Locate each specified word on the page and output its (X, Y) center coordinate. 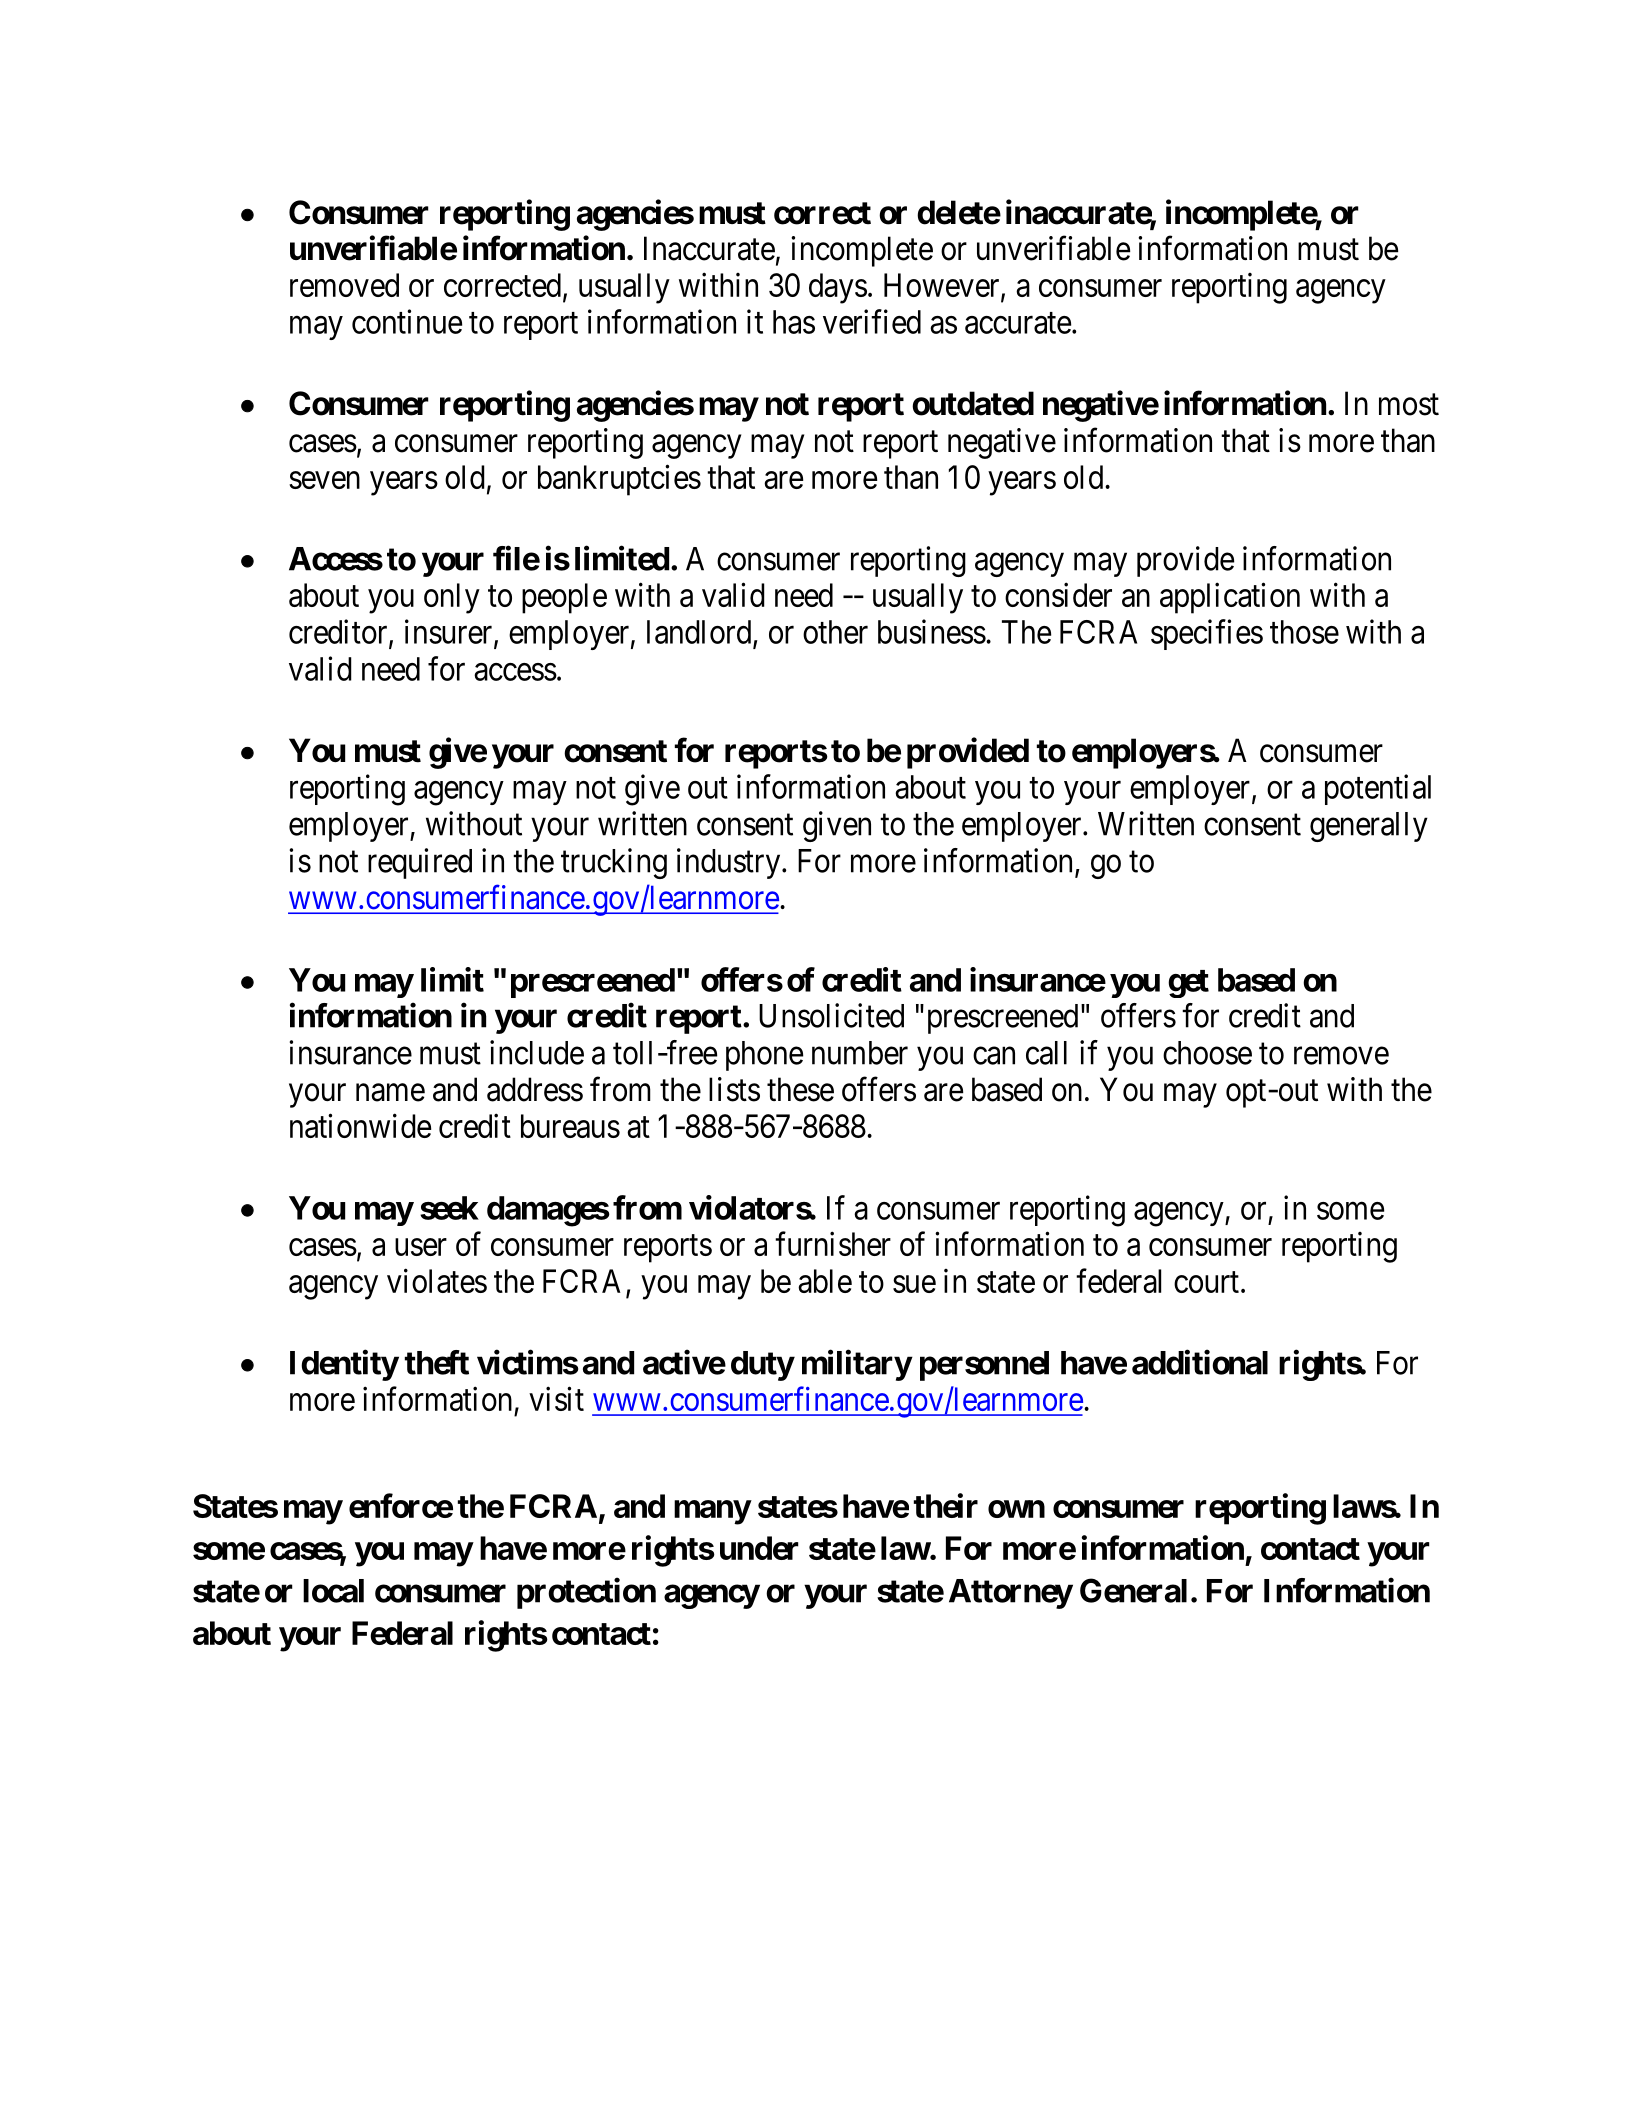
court (1206, 1282)
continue (407, 321)
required (420, 863)
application (1230, 598)
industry (730, 863)
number (860, 1053)
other (835, 632)
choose (1207, 1053)
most (1409, 405)
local (333, 1591)
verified (872, 321)
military (857, 1365)
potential (1378, 789)
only (452, 598)
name (390, 1093)
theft (437, 1362)
